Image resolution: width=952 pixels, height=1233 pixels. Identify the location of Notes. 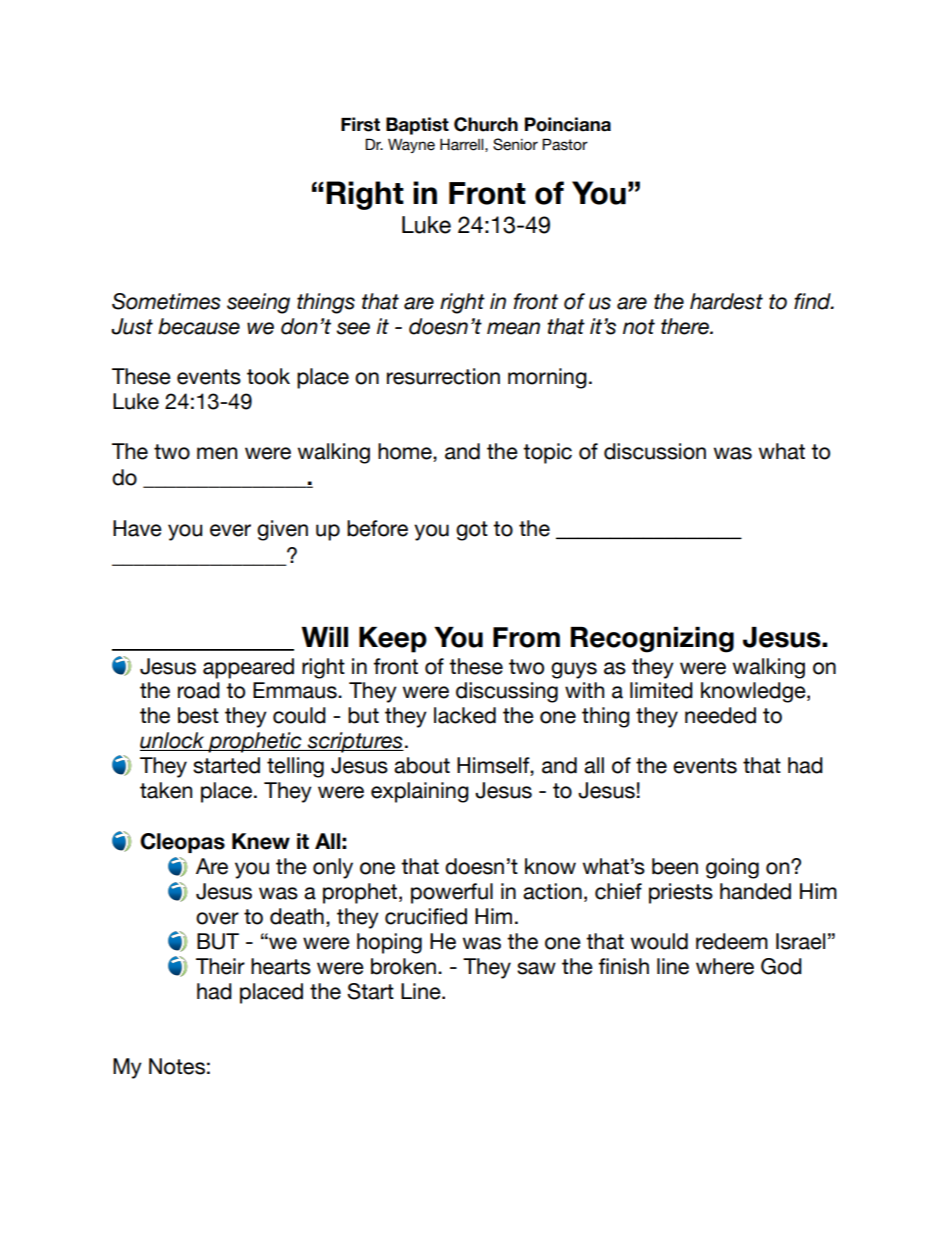
(177, 1066).
